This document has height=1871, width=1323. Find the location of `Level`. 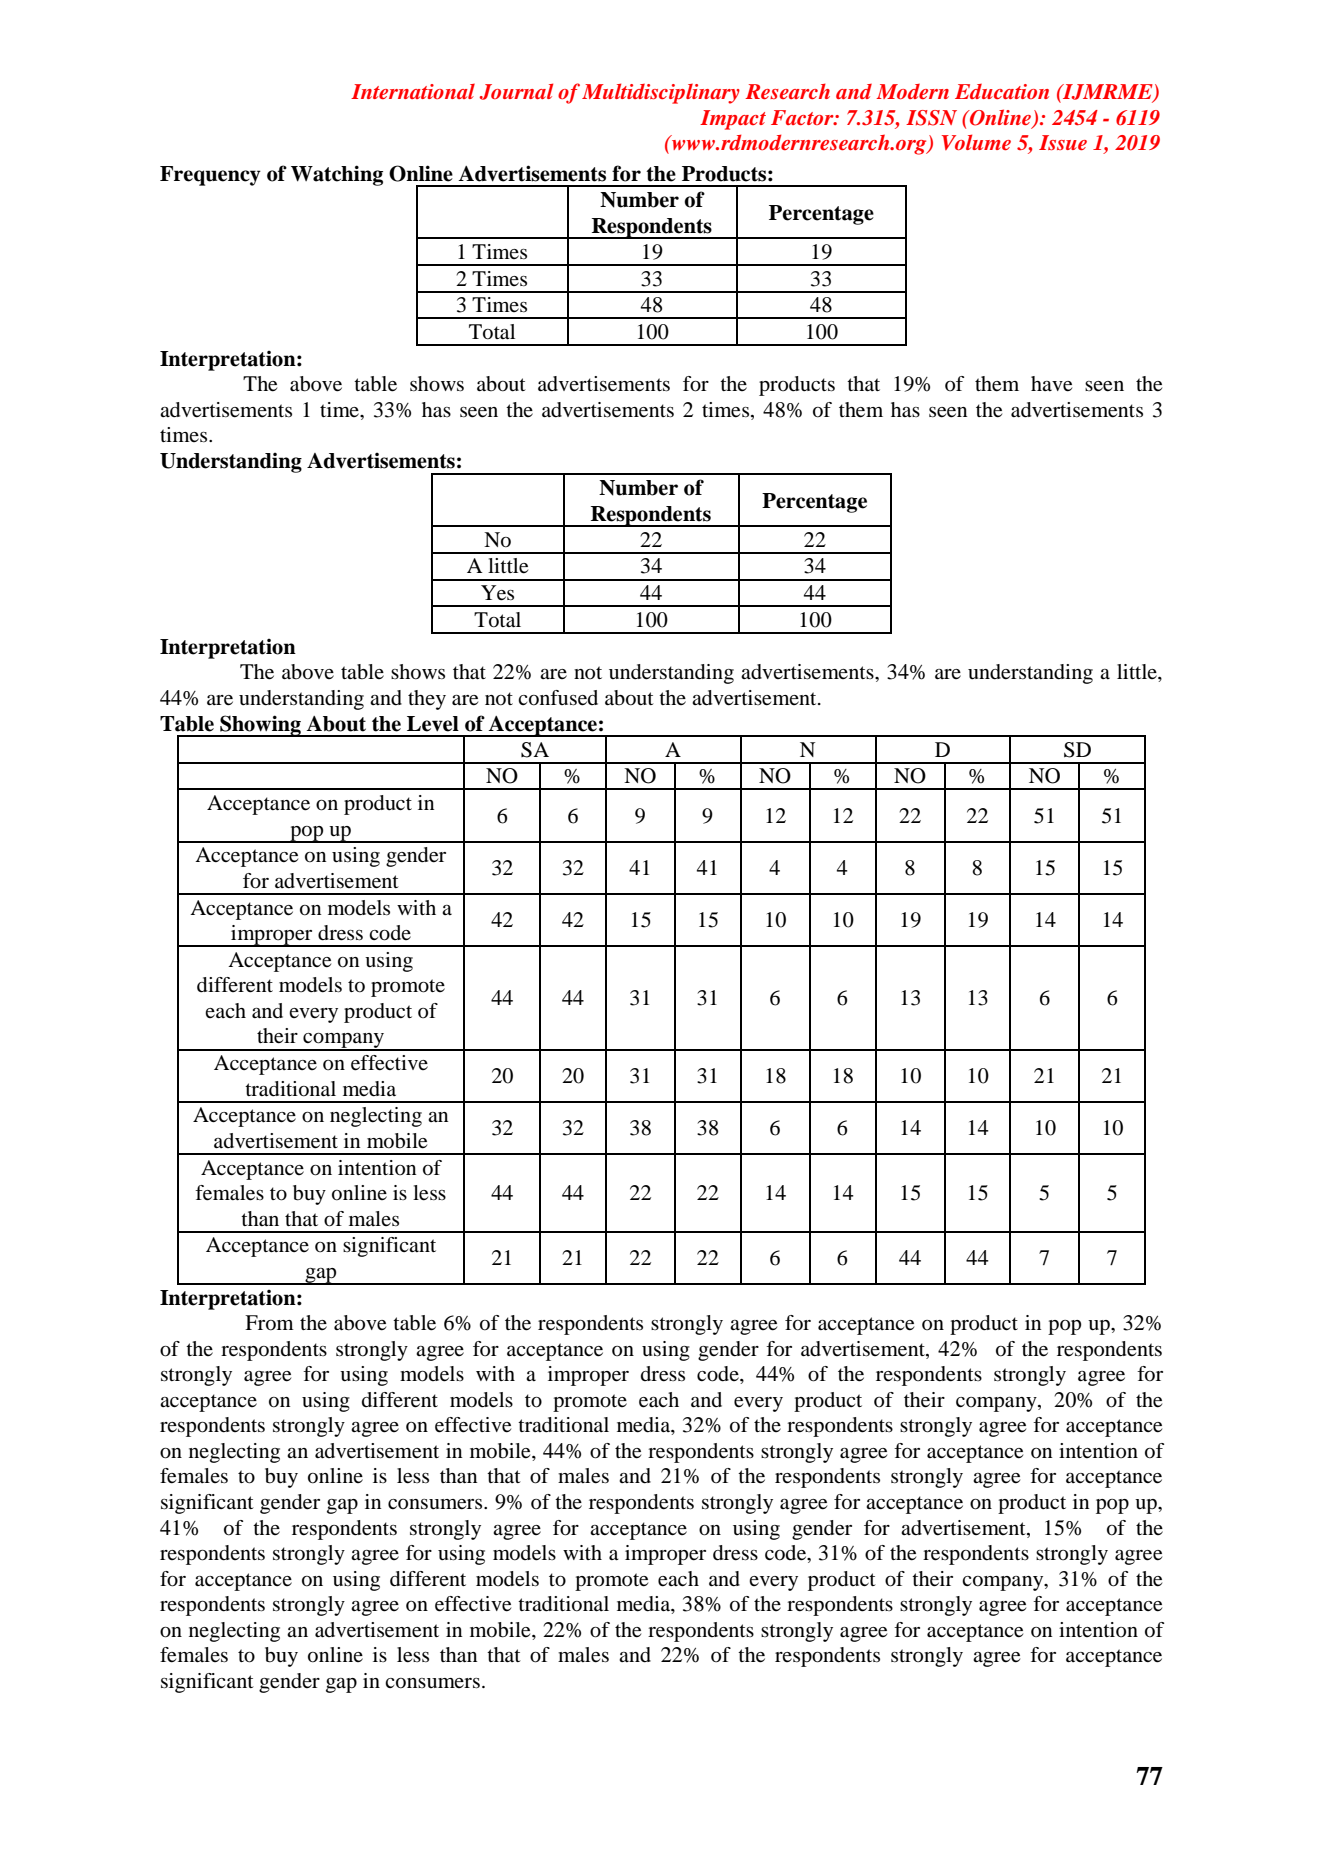

Level is located at coordinates (433, 724).
